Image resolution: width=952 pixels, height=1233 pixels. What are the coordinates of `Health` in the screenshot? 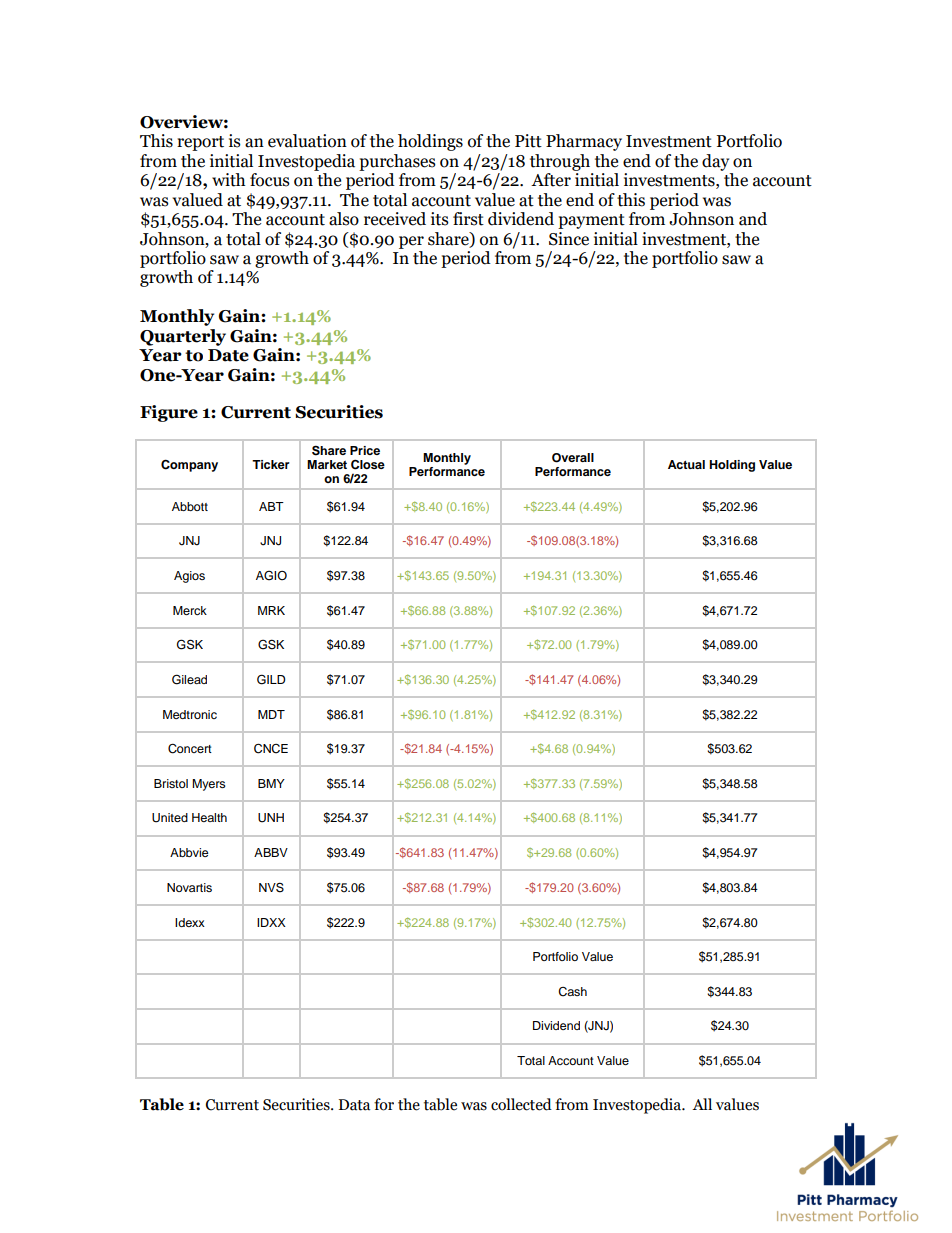 It's located at (209, 817).
